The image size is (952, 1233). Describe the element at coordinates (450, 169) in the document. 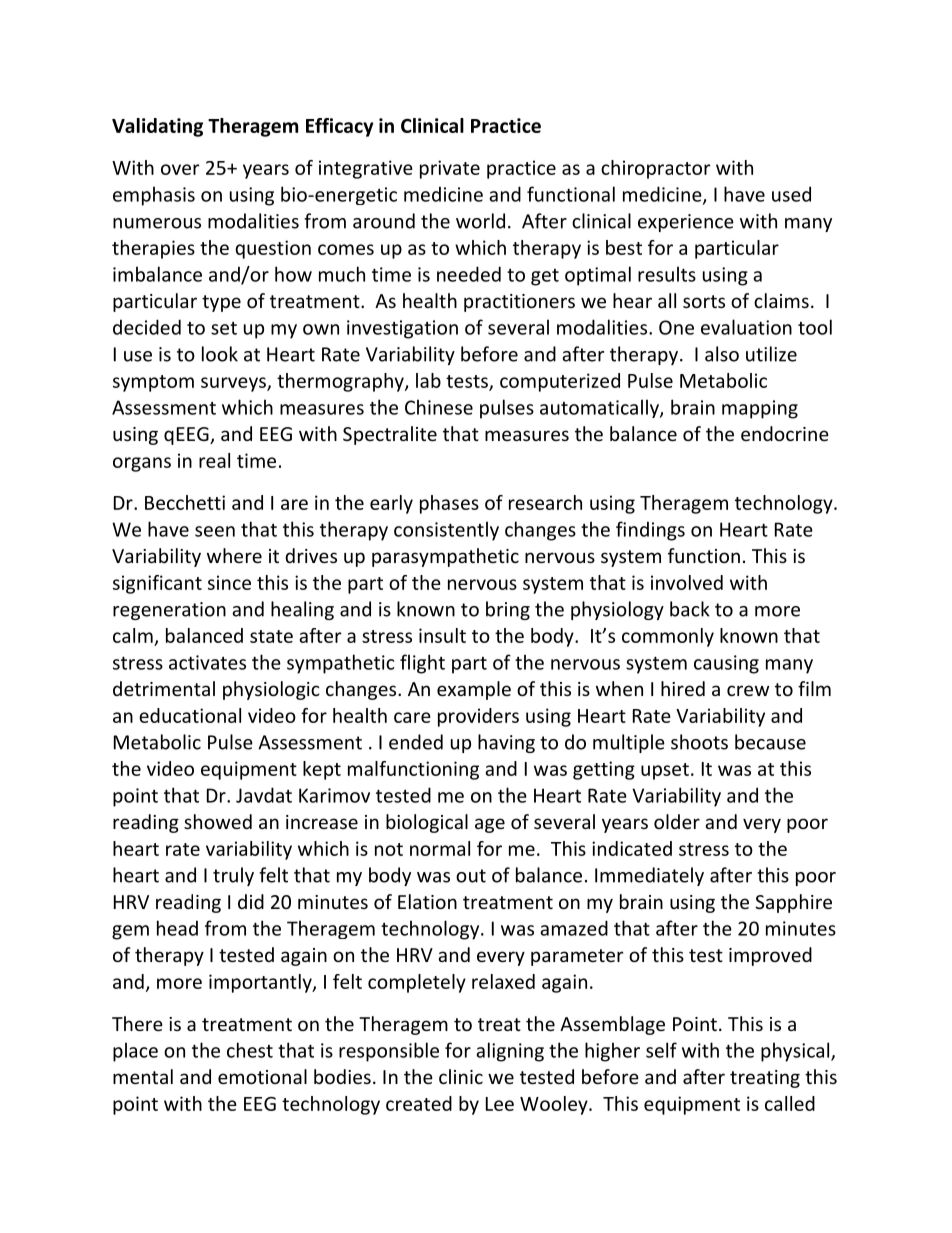

I see `private` at that location.
